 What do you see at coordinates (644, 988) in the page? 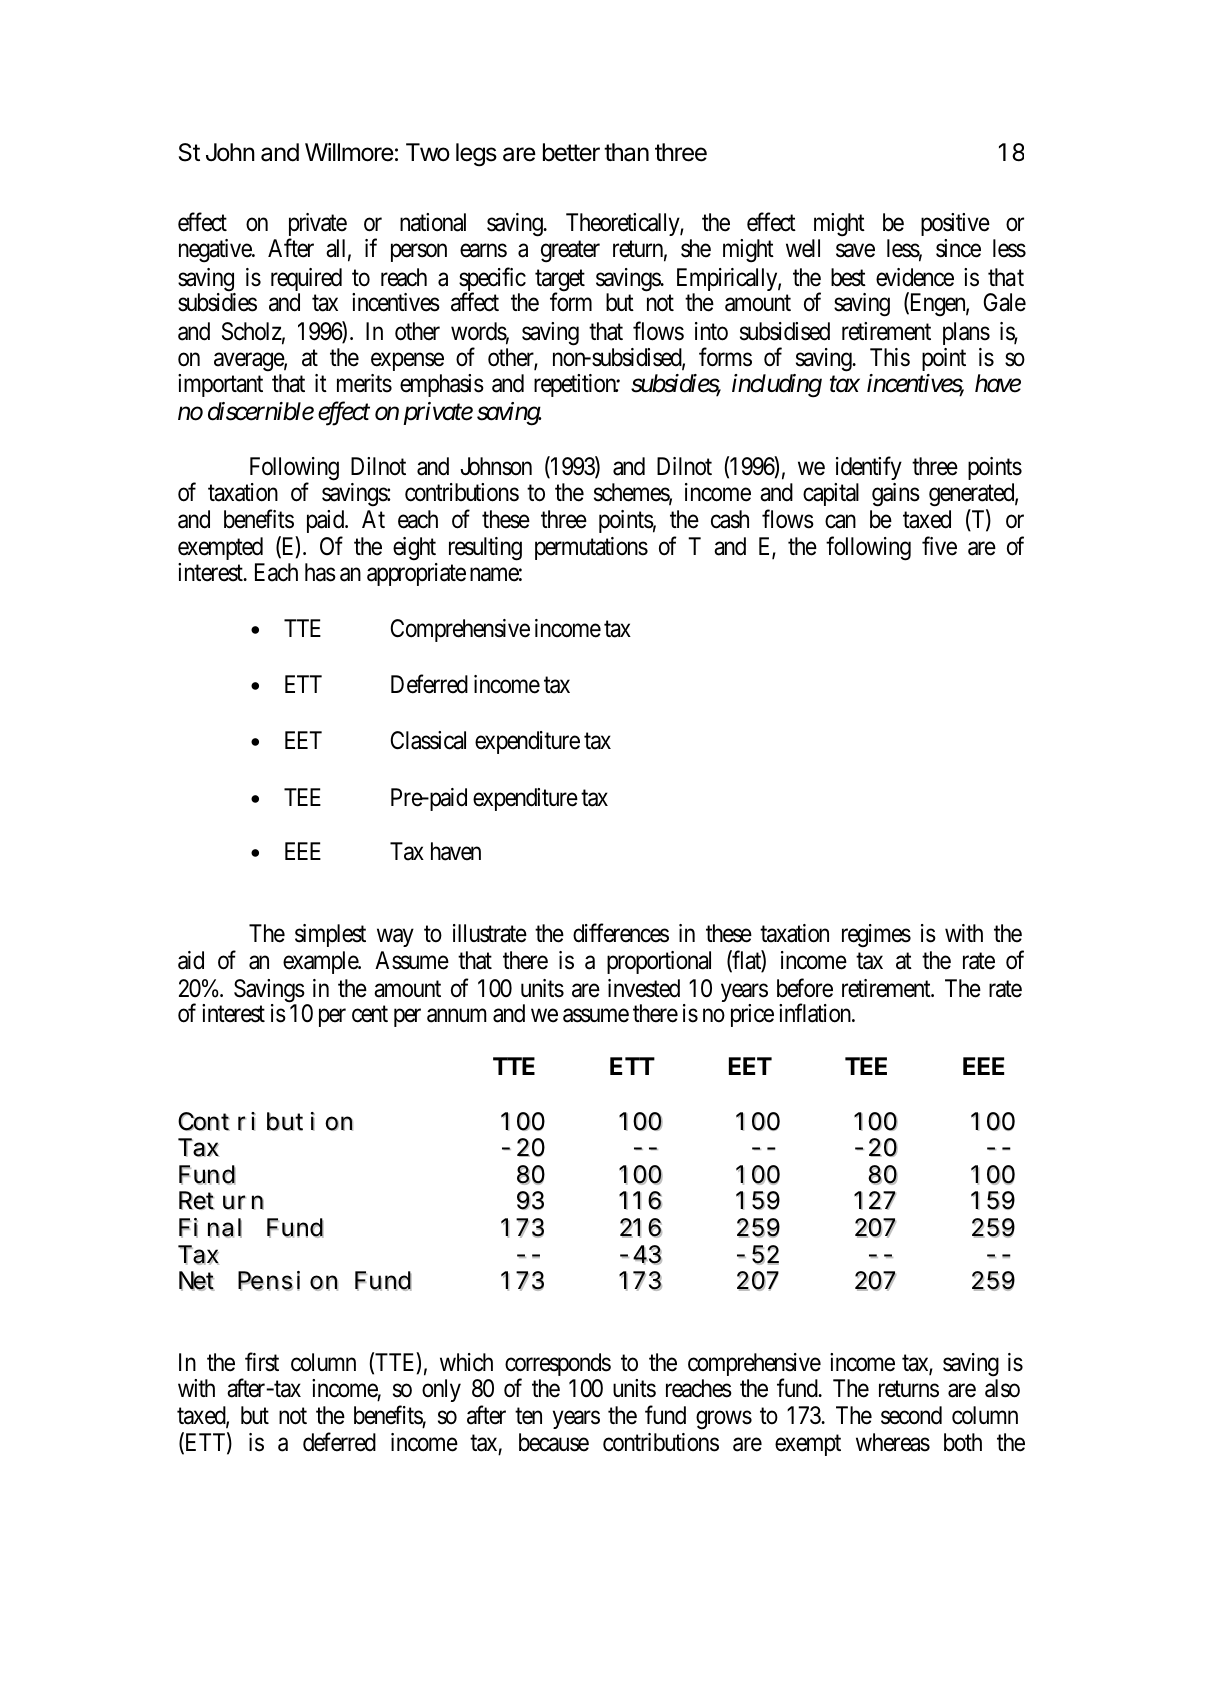
I see `invested` at bounding box center [644, 988].
